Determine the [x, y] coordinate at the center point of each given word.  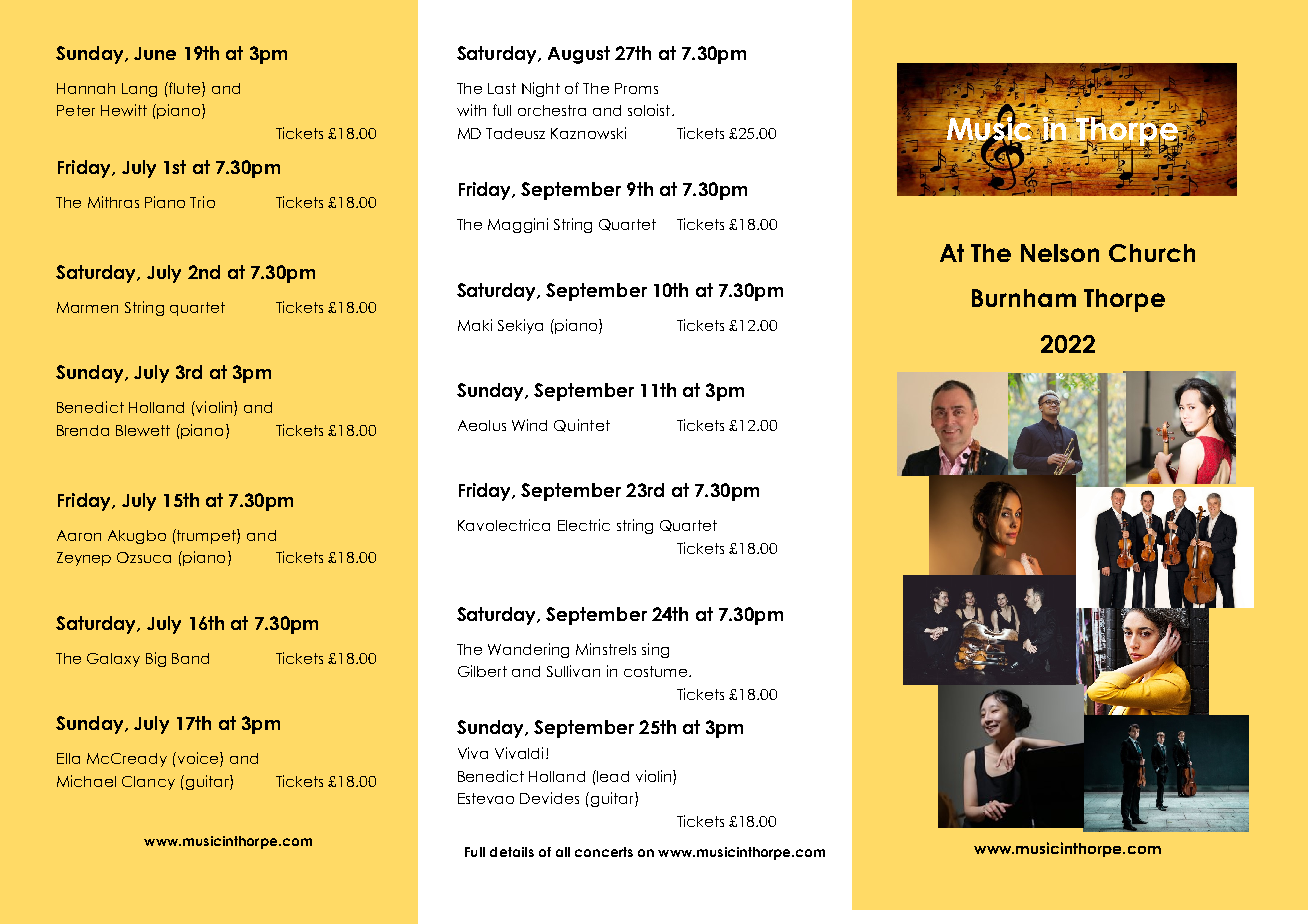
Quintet [582, 425]
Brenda [83, 430]
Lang [139, 90]
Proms [636, 88]
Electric [584, 525]
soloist [650, 110]
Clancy [148, 783]
